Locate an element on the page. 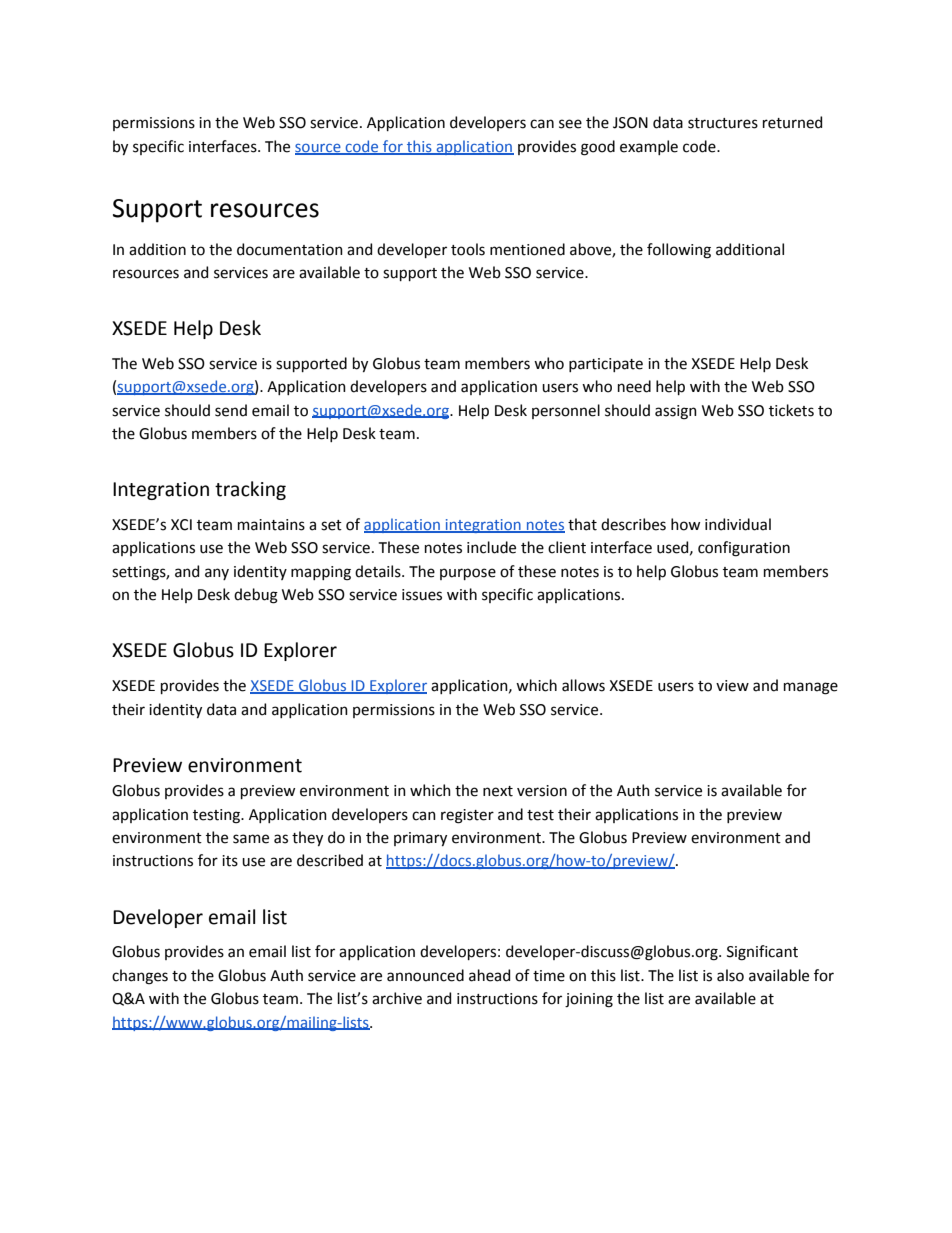  documentation is located at coordinates (290, 249).
